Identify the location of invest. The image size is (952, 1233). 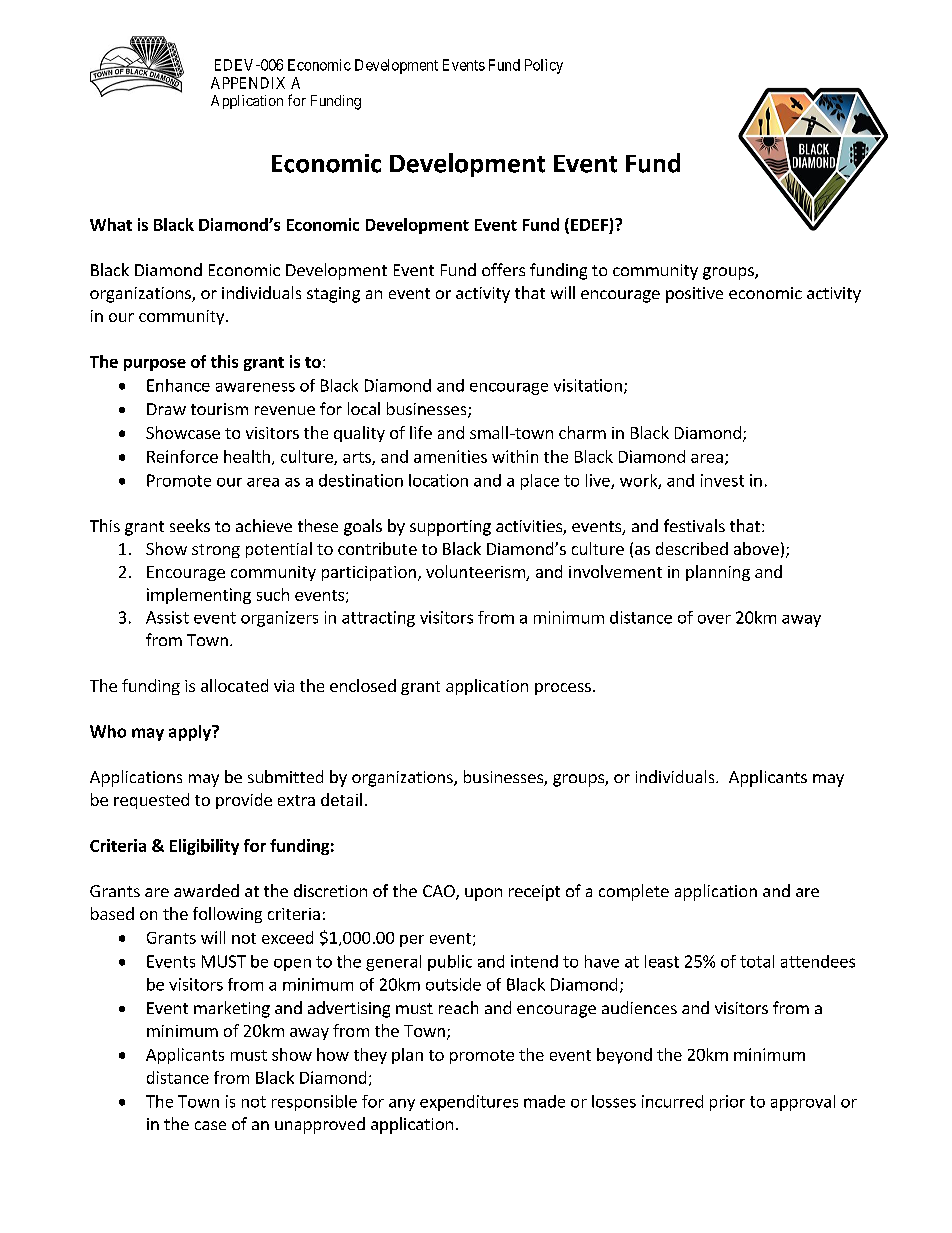
(722, 480).
